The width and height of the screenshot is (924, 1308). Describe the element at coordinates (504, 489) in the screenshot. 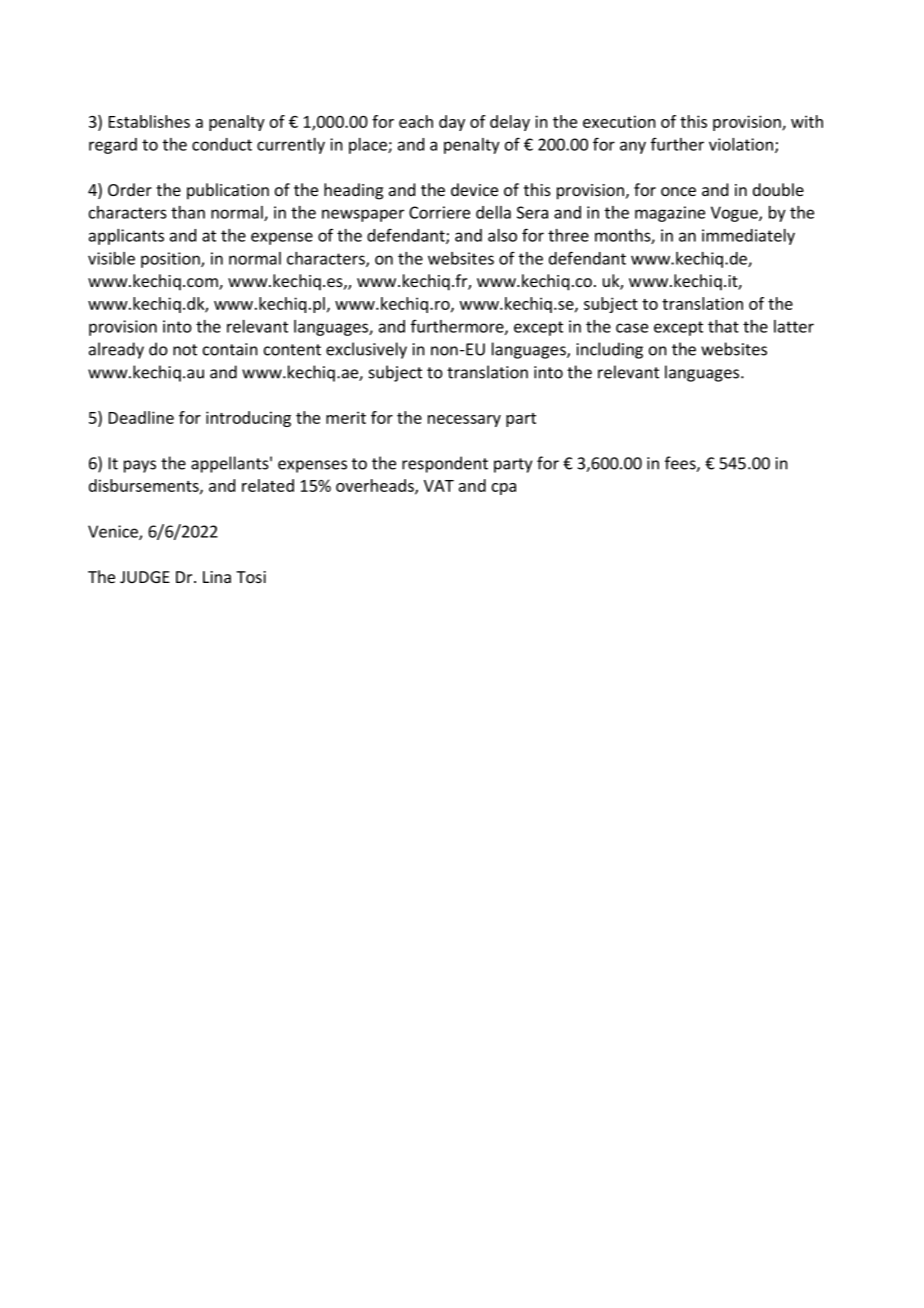

I see `cpa` at that location.
